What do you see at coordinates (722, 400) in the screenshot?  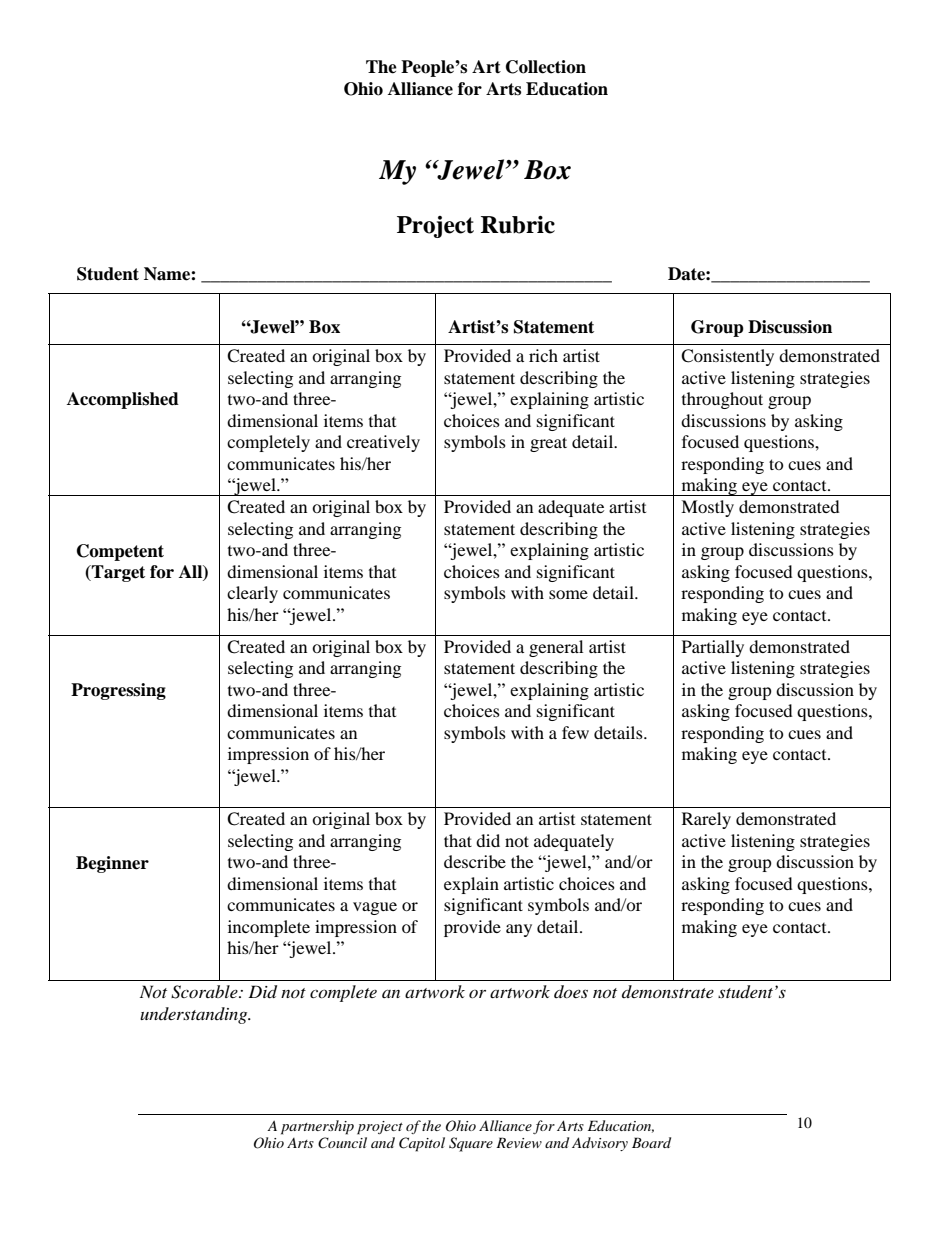 I see `throughout` at bounding box center [722, 400].
